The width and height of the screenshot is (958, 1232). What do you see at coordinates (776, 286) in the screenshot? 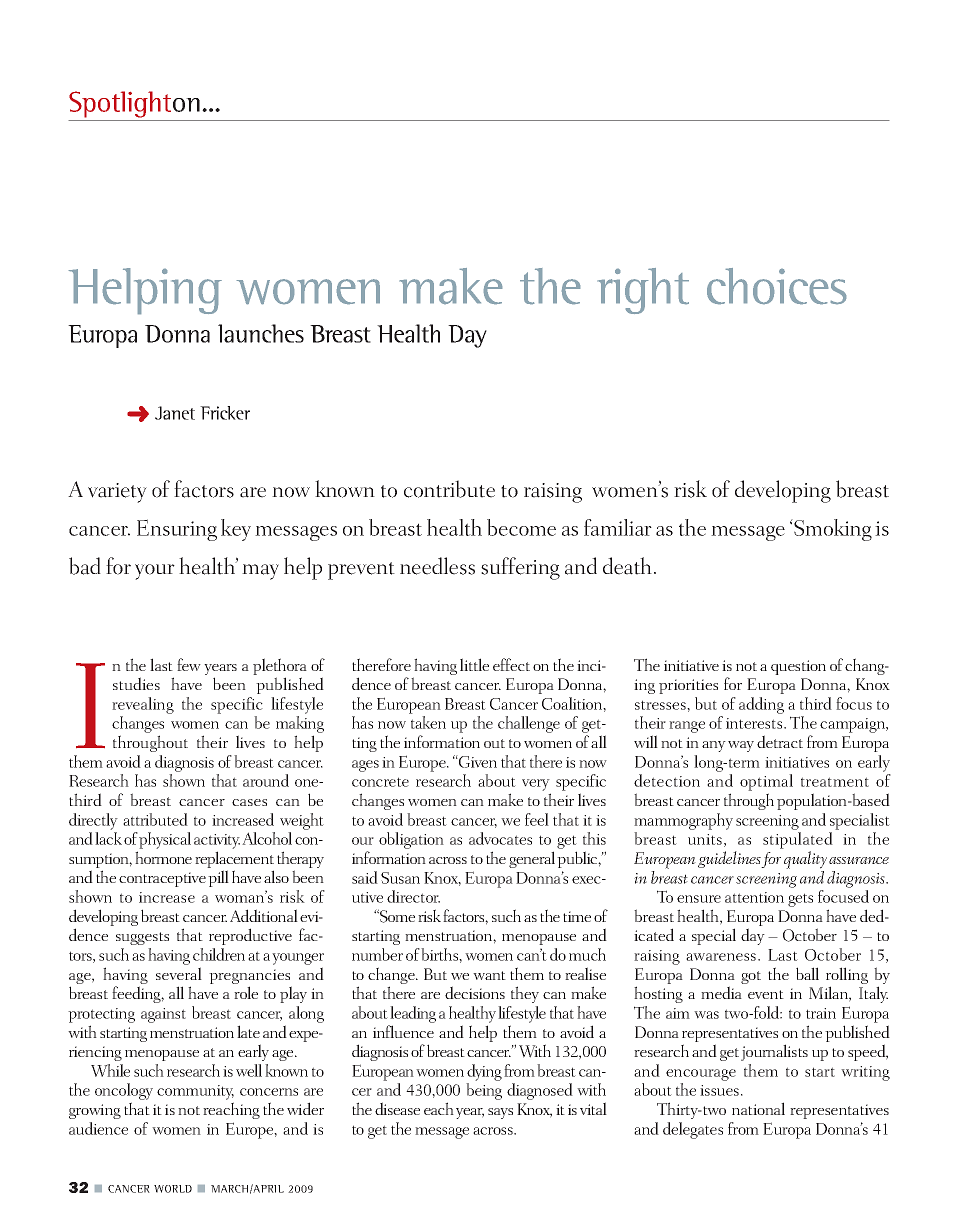
I see `choices` at bounding box center [776, 286].
